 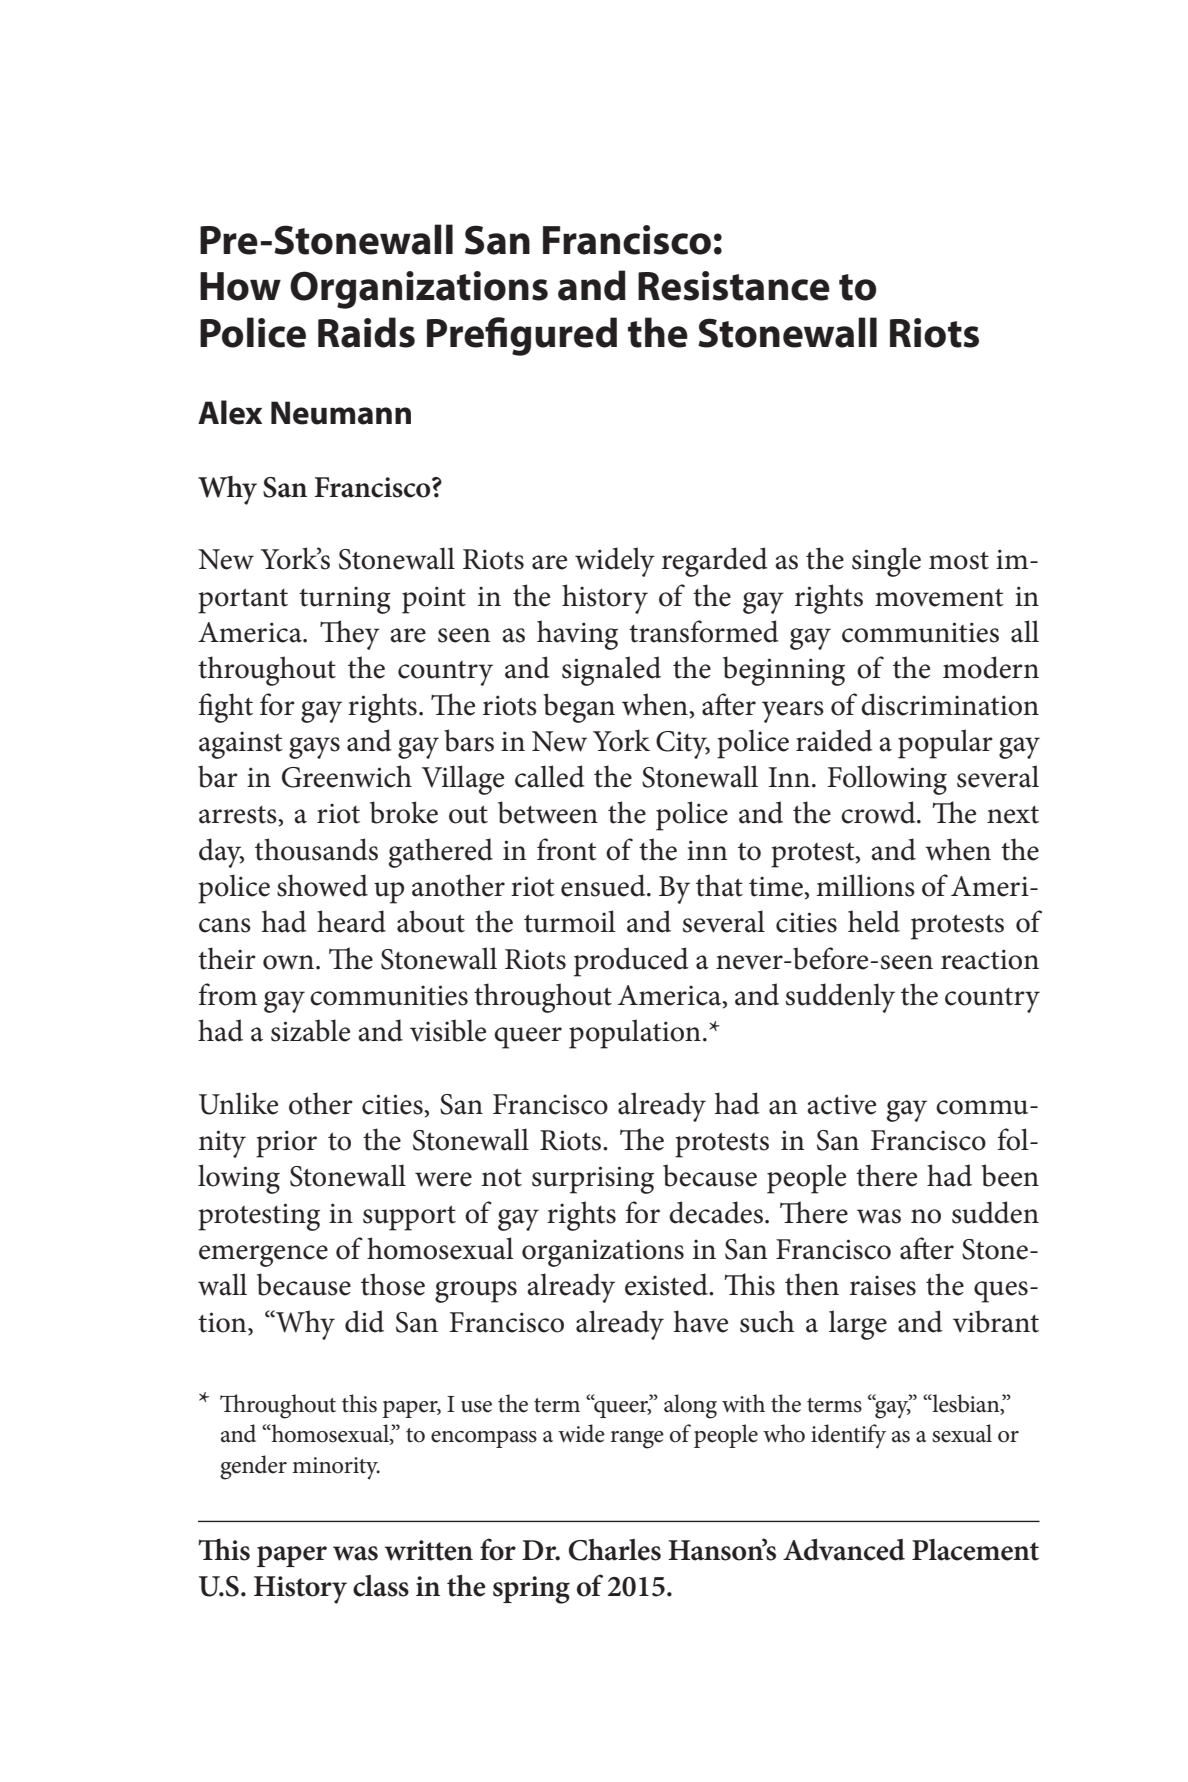 I want to click on produced, so click(x=631, y=962).
